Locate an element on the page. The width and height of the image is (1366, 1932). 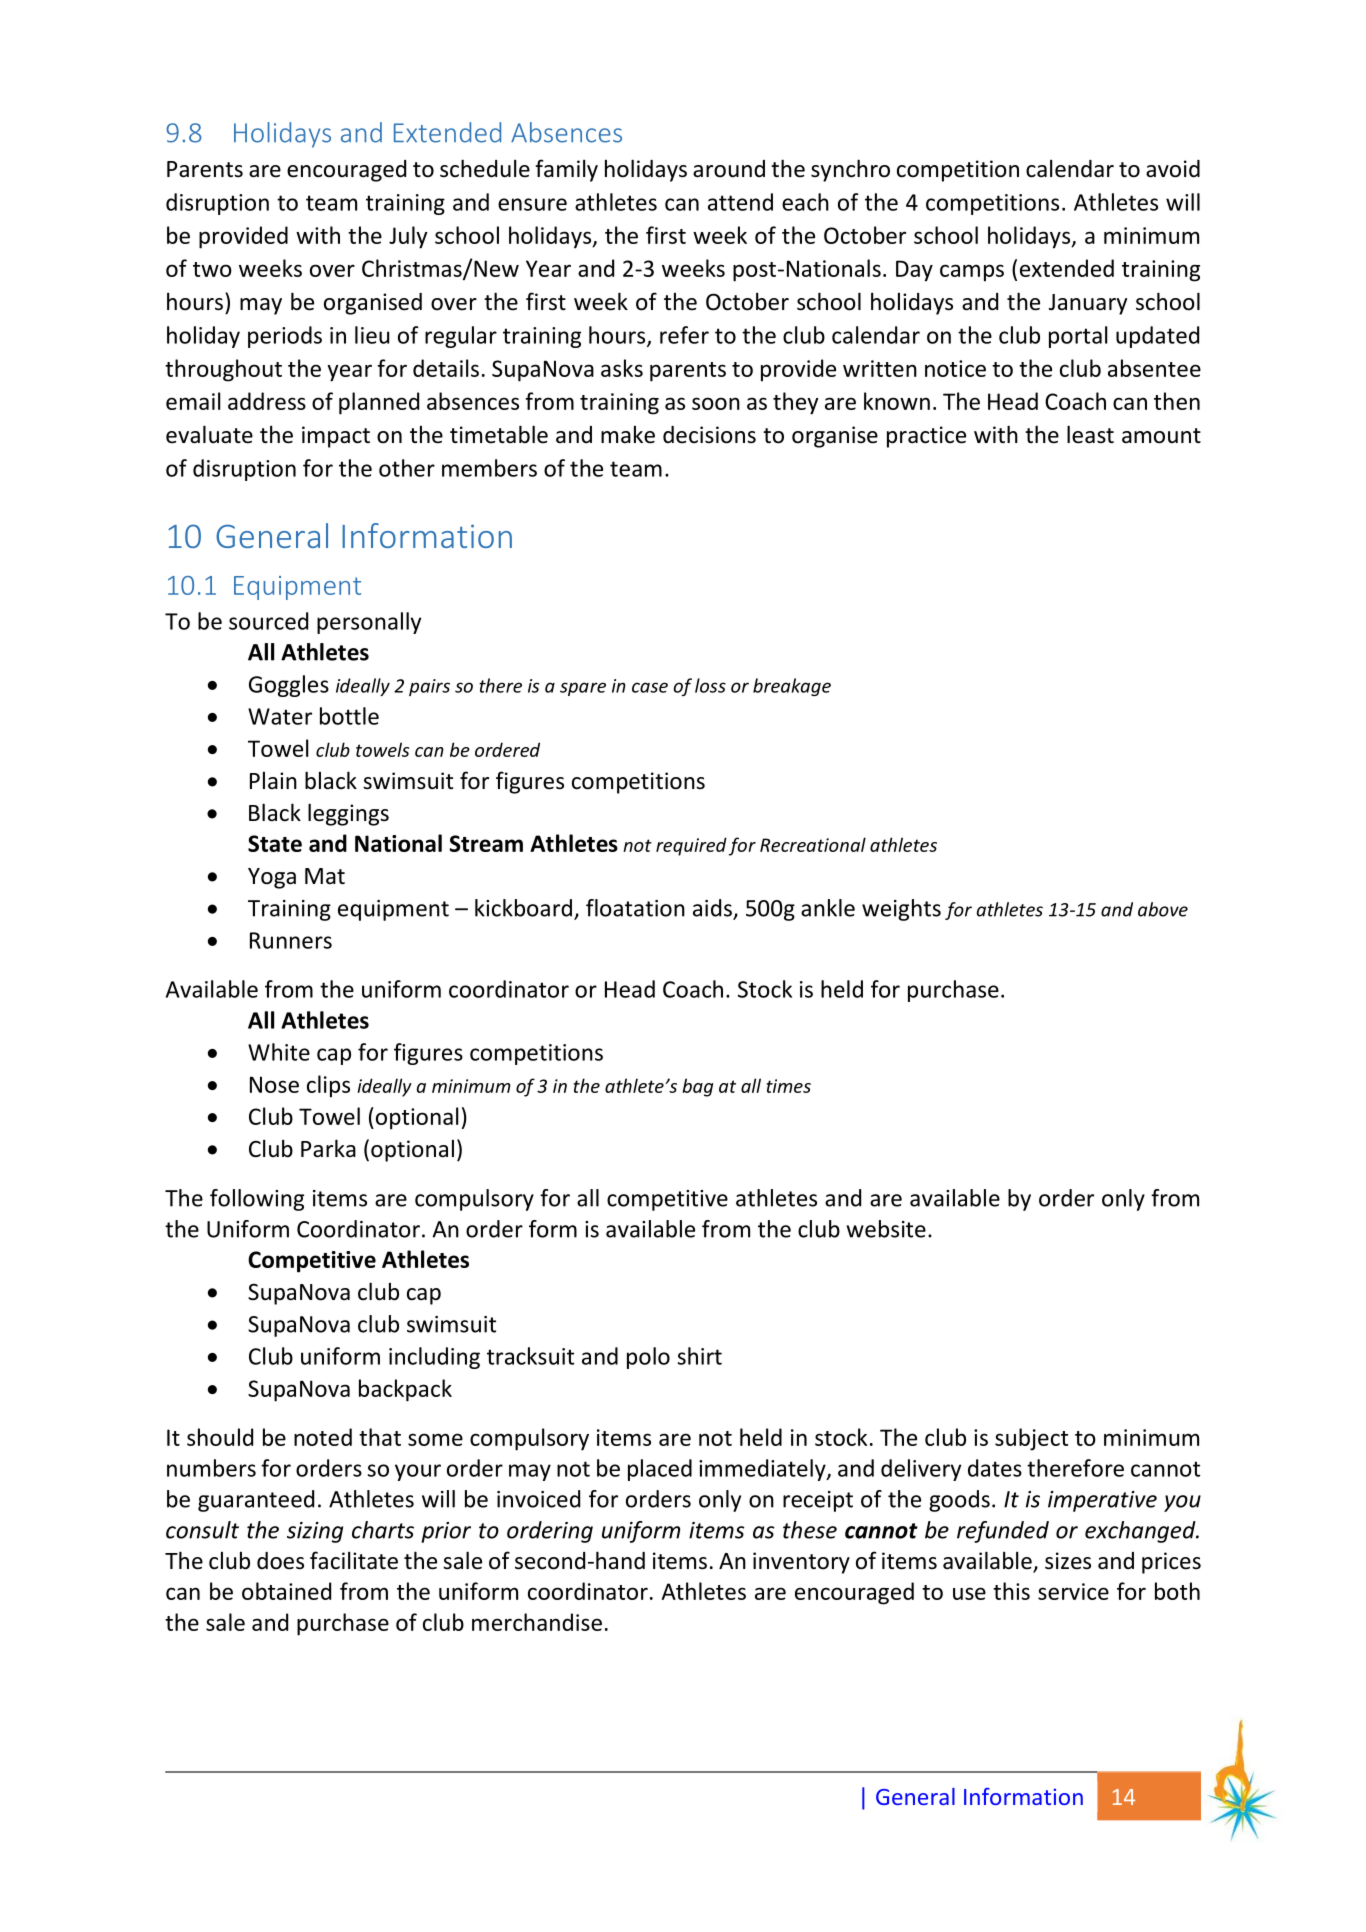
loss is located at coordinates (710, 685).
